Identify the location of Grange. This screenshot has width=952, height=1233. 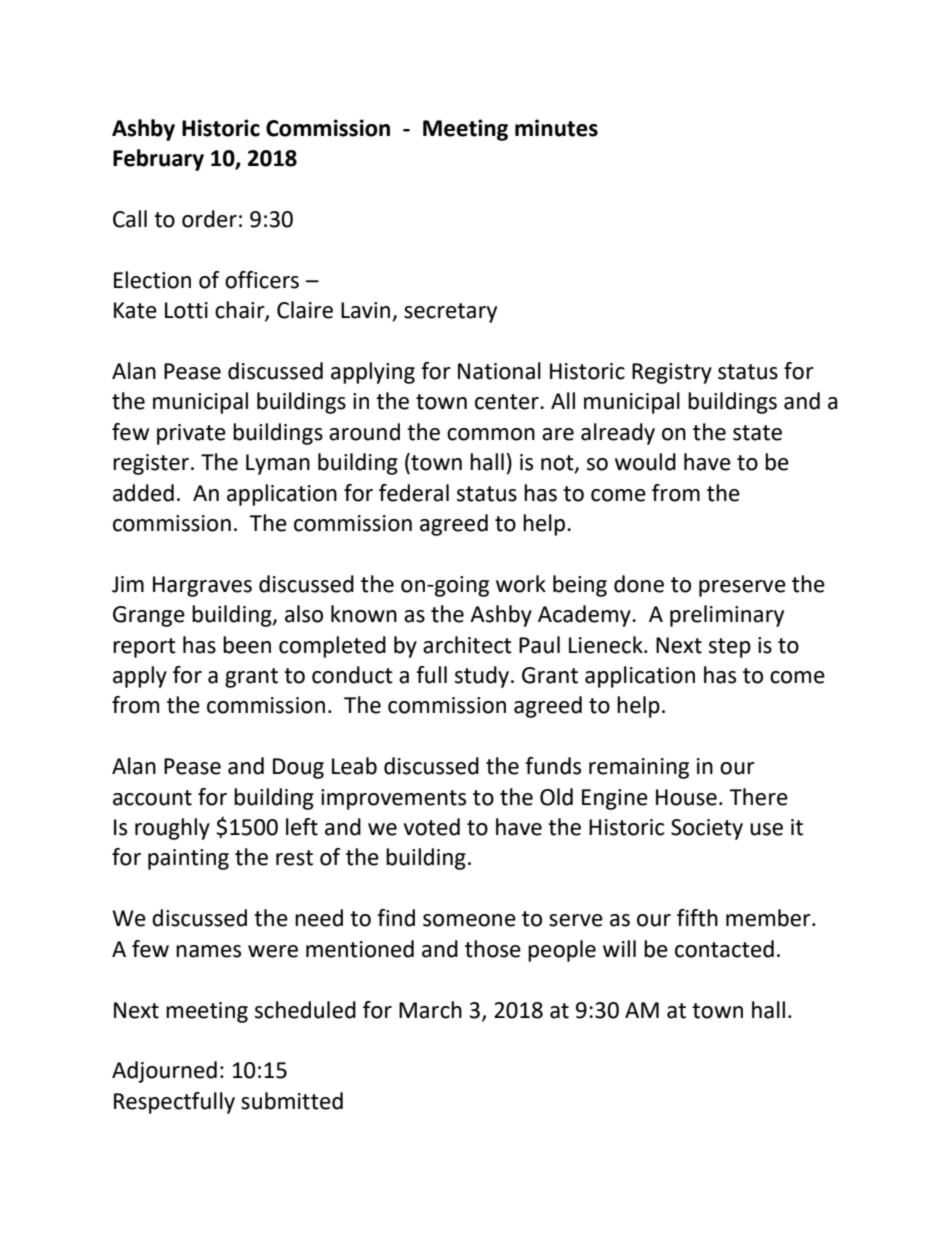
(149, 616).
